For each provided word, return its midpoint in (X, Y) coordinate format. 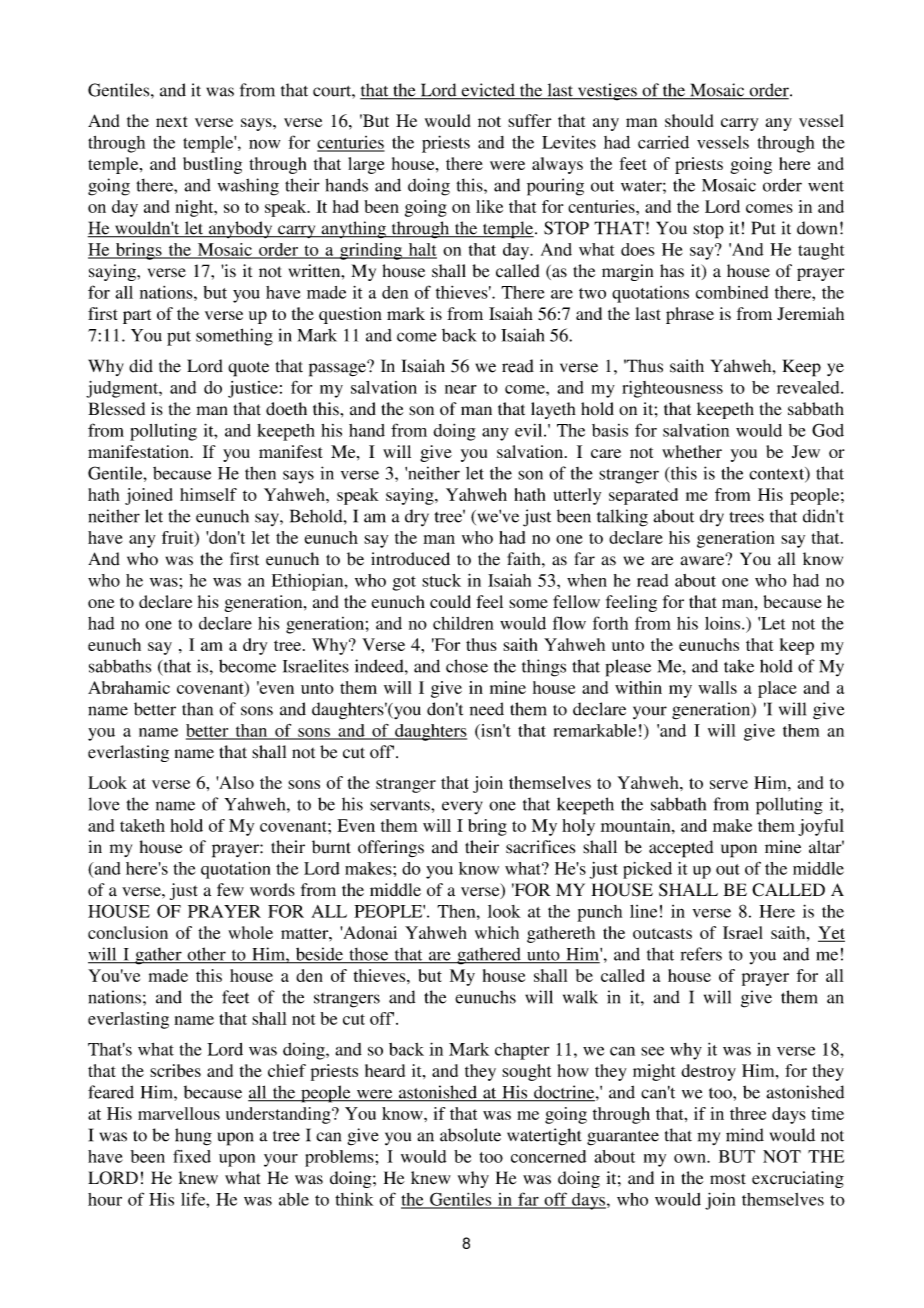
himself (208, 494)
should (689, 120)
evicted (488, 91)
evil (530, 430)
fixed (192, 1156)
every (462, 807)
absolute (470, 1135)
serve (729, 784)
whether (692, 451)
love (104, 804)
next (171, 121)
